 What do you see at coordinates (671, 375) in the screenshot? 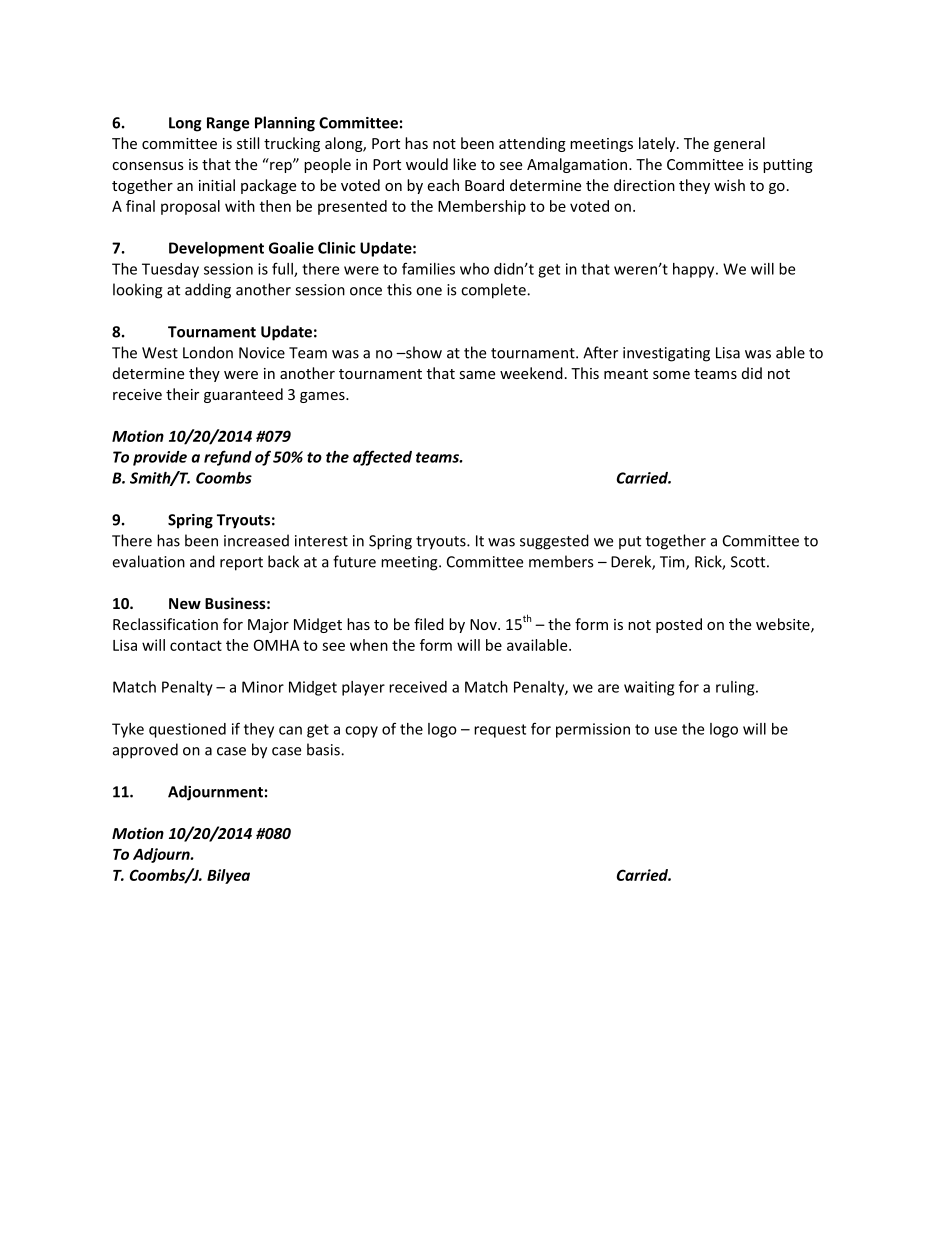
I see `some` at bounding box center [671, 375].
